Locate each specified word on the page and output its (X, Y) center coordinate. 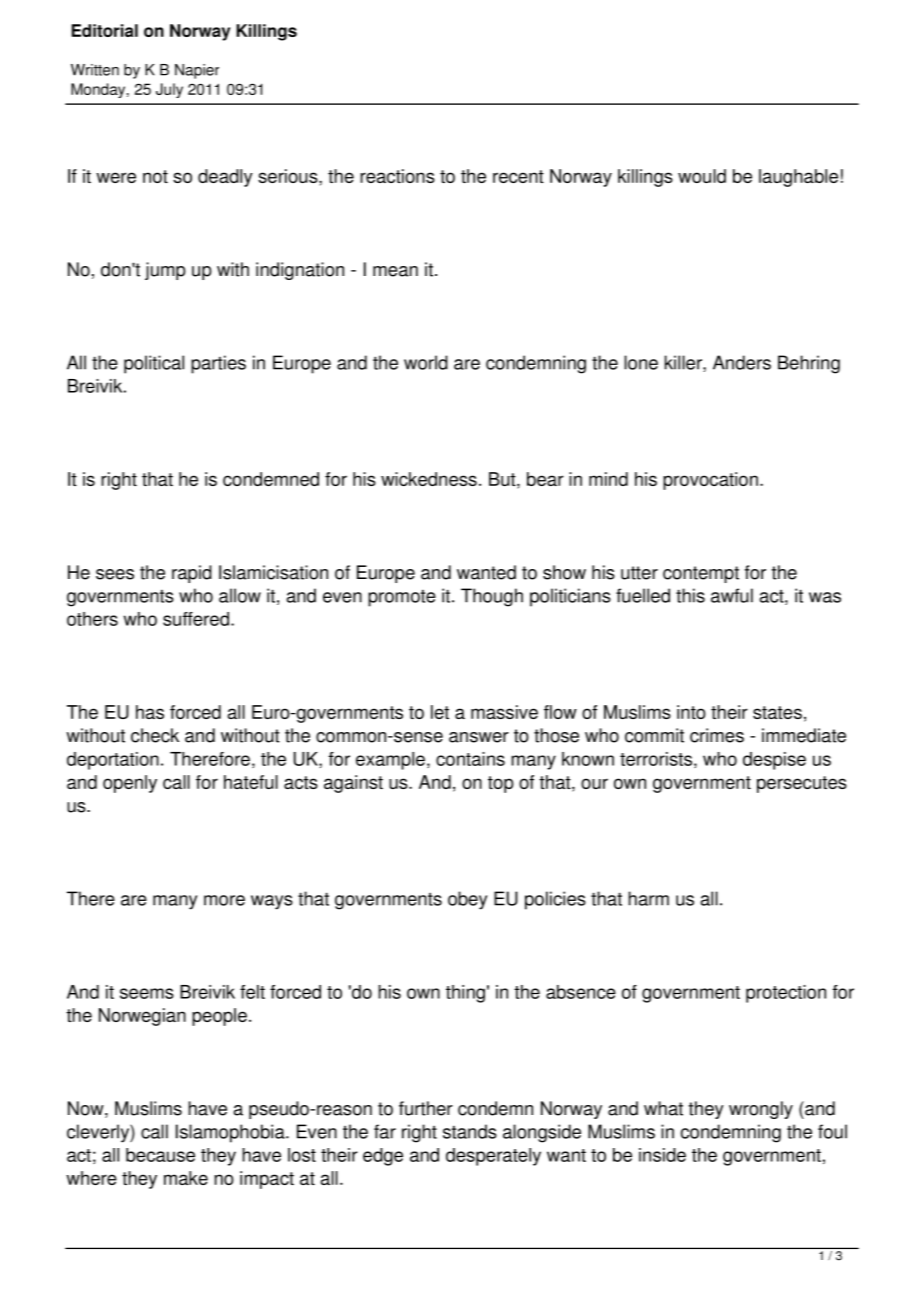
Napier (197, 71)
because (160, 1155)
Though (492, 597)
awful (732, 595)
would (702, 176)
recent (518, 176)
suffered (196, 619)
